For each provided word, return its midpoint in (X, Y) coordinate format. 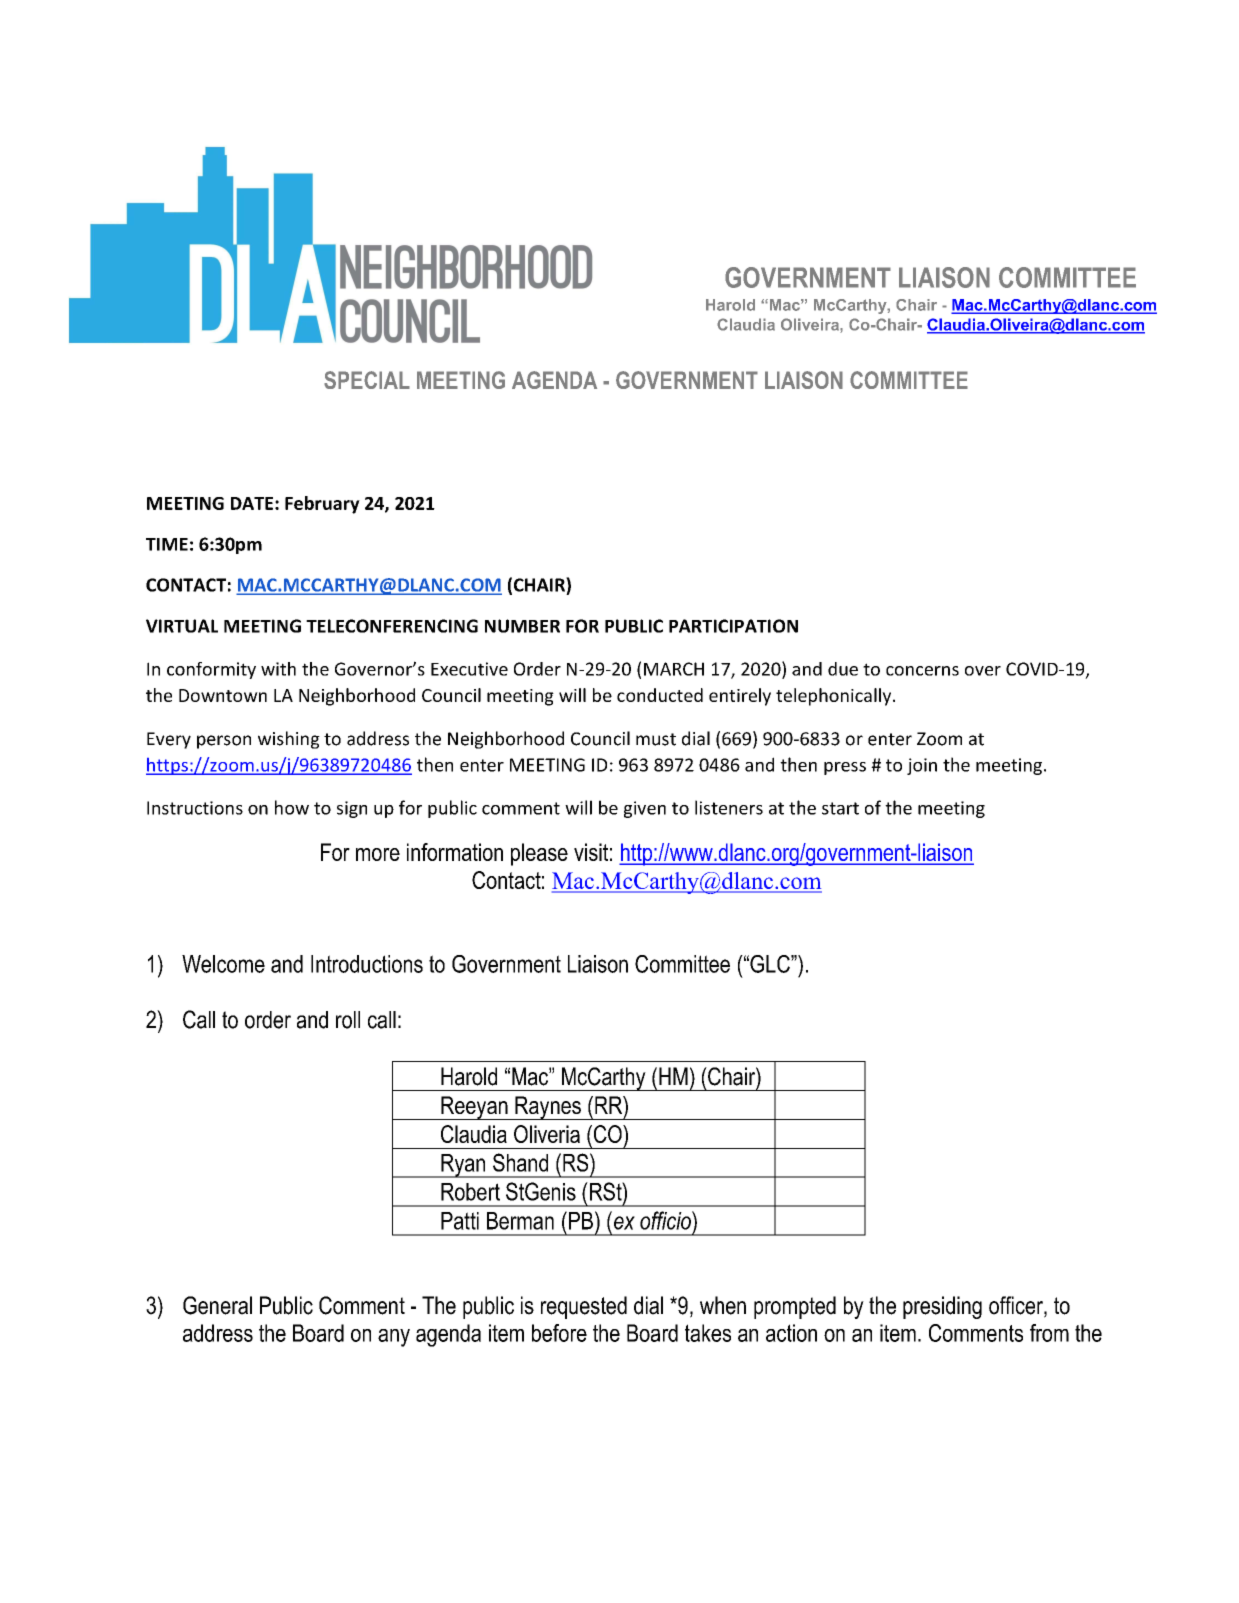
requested (584, 1307)
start (840, 808)
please (539, 854)
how (292, 807)
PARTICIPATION (733, 626)
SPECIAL (367, 380)
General (217, 1305)
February (322, 505)
